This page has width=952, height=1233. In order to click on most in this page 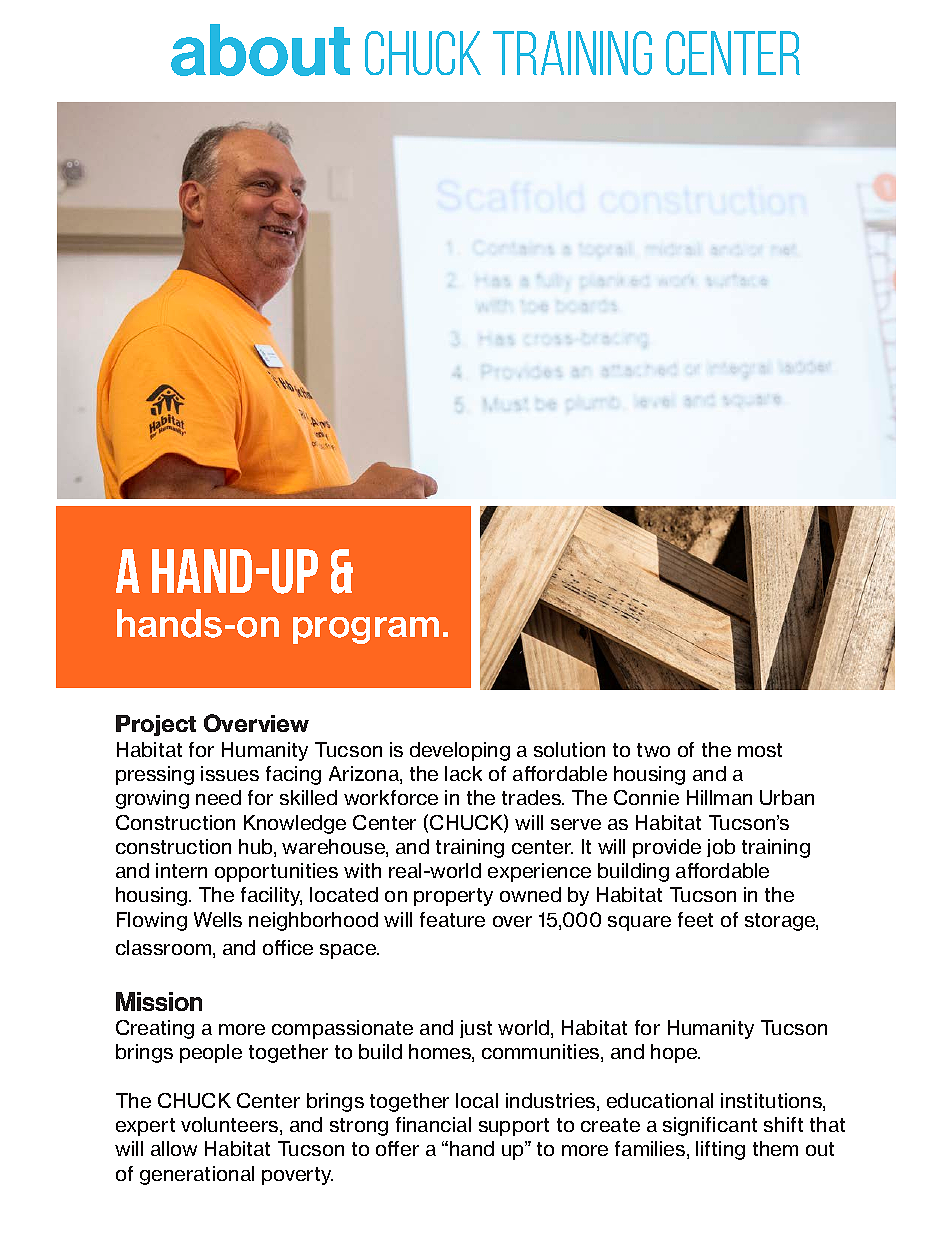, I will do `click(760, 750)`.
